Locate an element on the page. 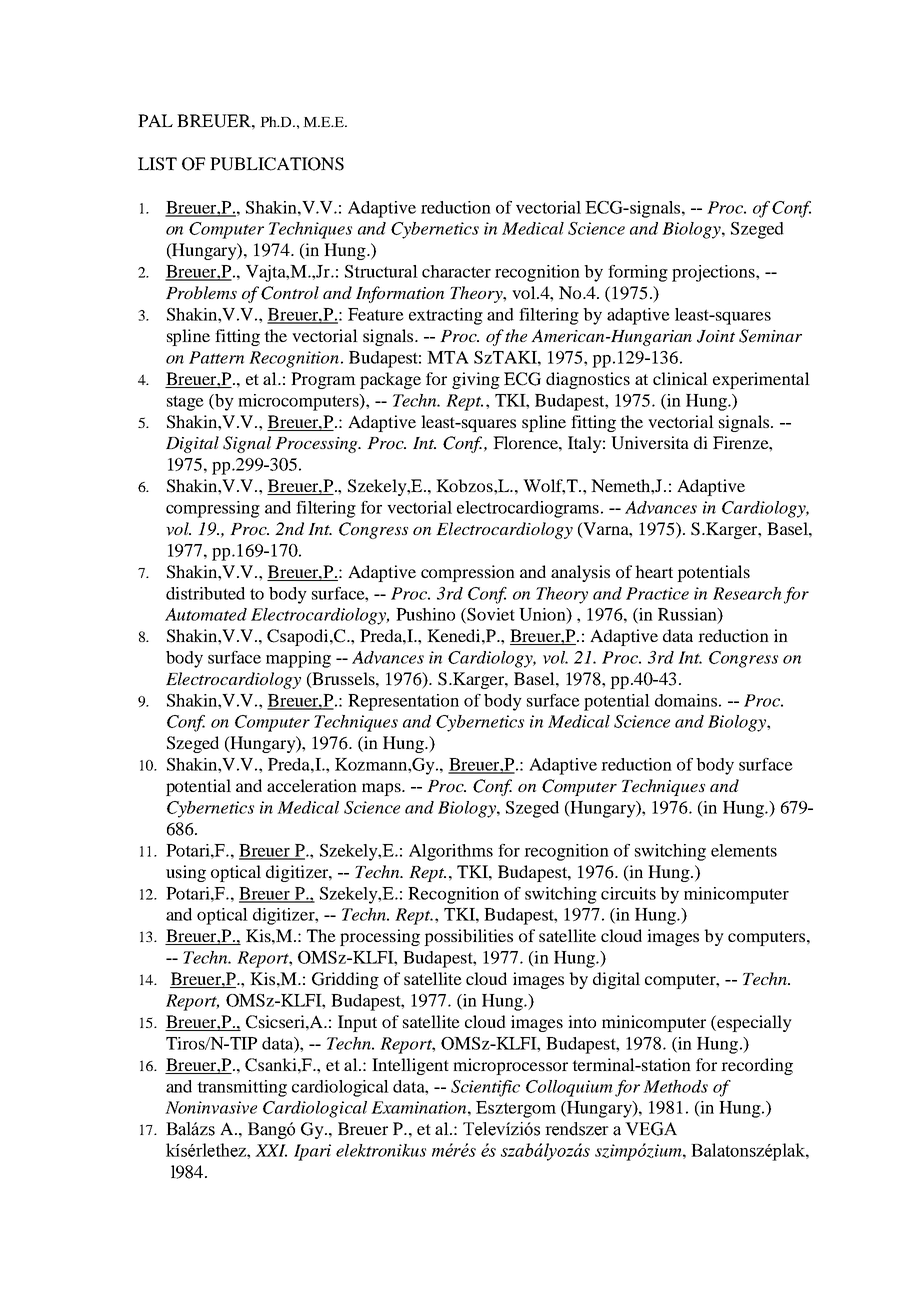 The height and width of the document is (1308, 924). Soviet is located at coordinates (490, 615).
